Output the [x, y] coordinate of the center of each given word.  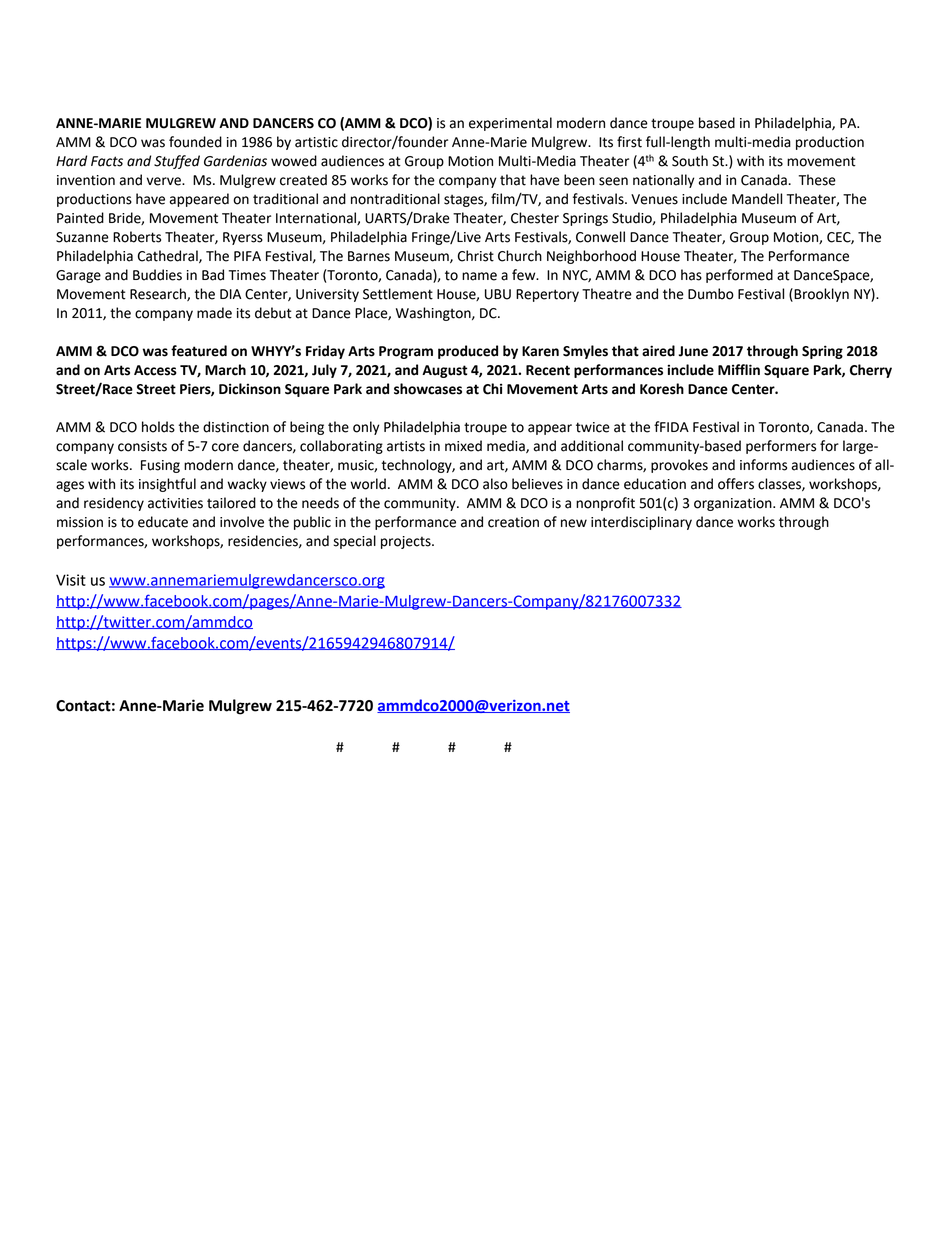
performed [739, 276]
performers [781, 447]
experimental [510, 124]
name [479, 276]
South [690, 161]
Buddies [157, 275]
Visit [71, 580]
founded [195, 142]
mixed [463, 446]
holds [158, 427]
